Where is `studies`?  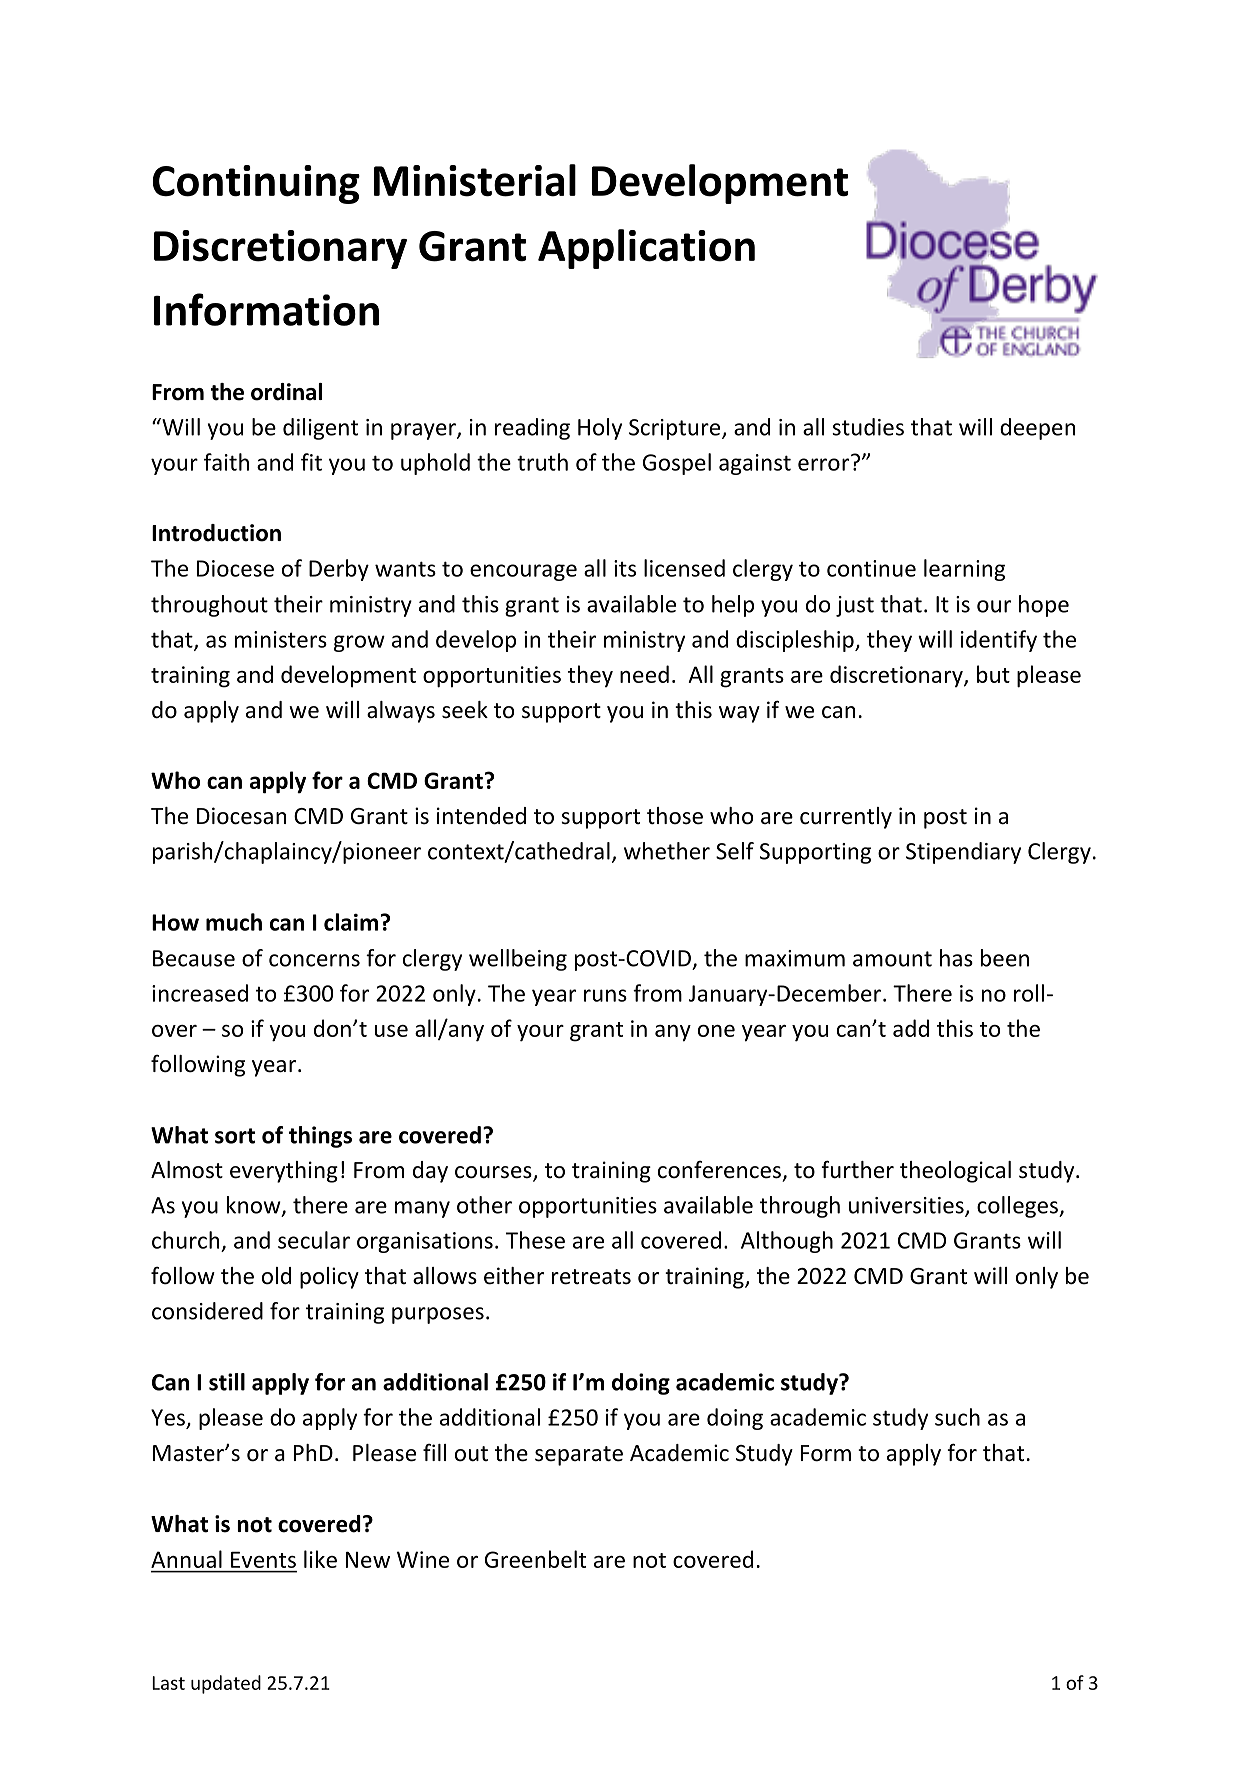
studies is located at coordinates (868, 427).
